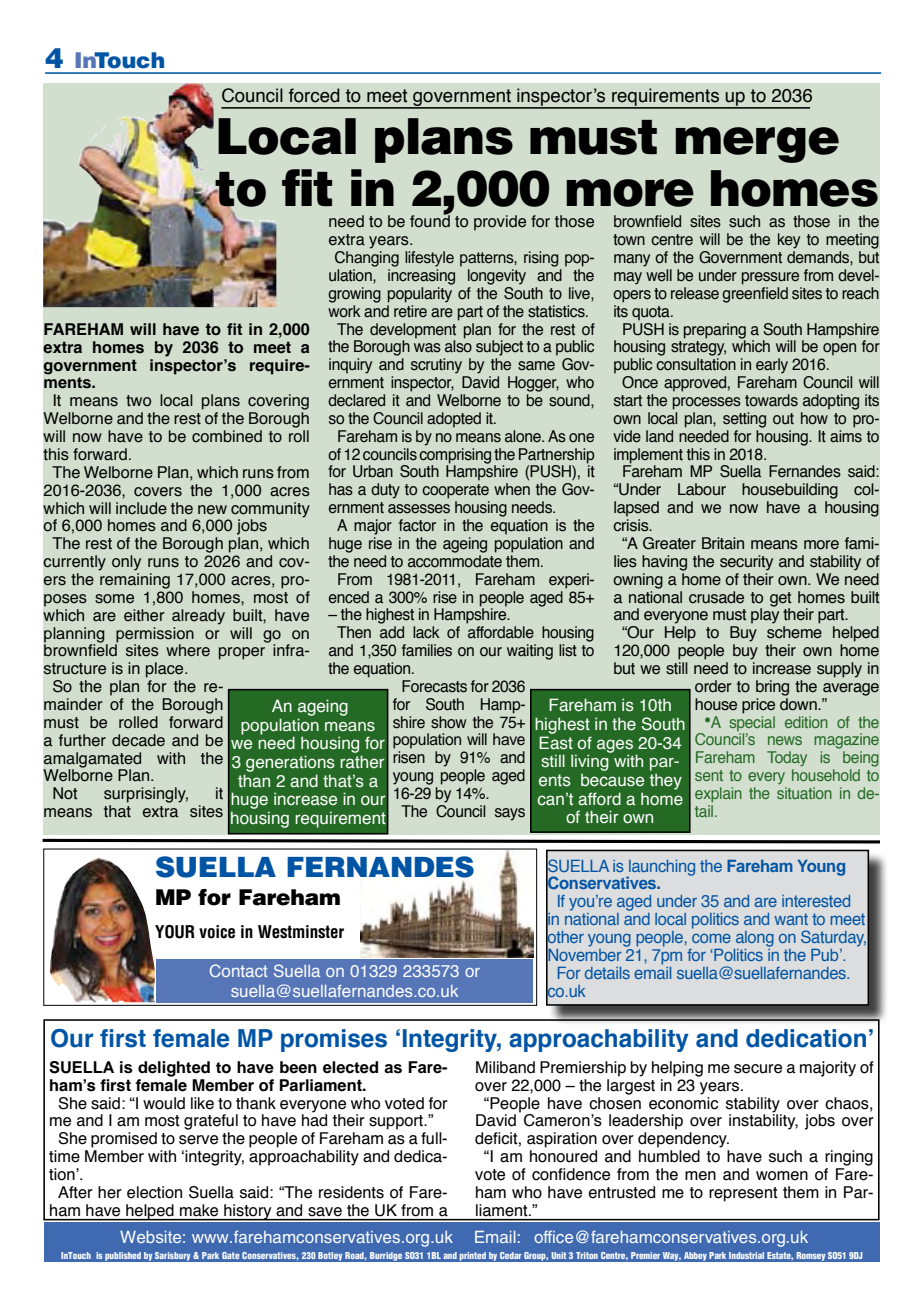 The height and width of the document is (1308, 924). I want to click on Not, so click(65, 793).
